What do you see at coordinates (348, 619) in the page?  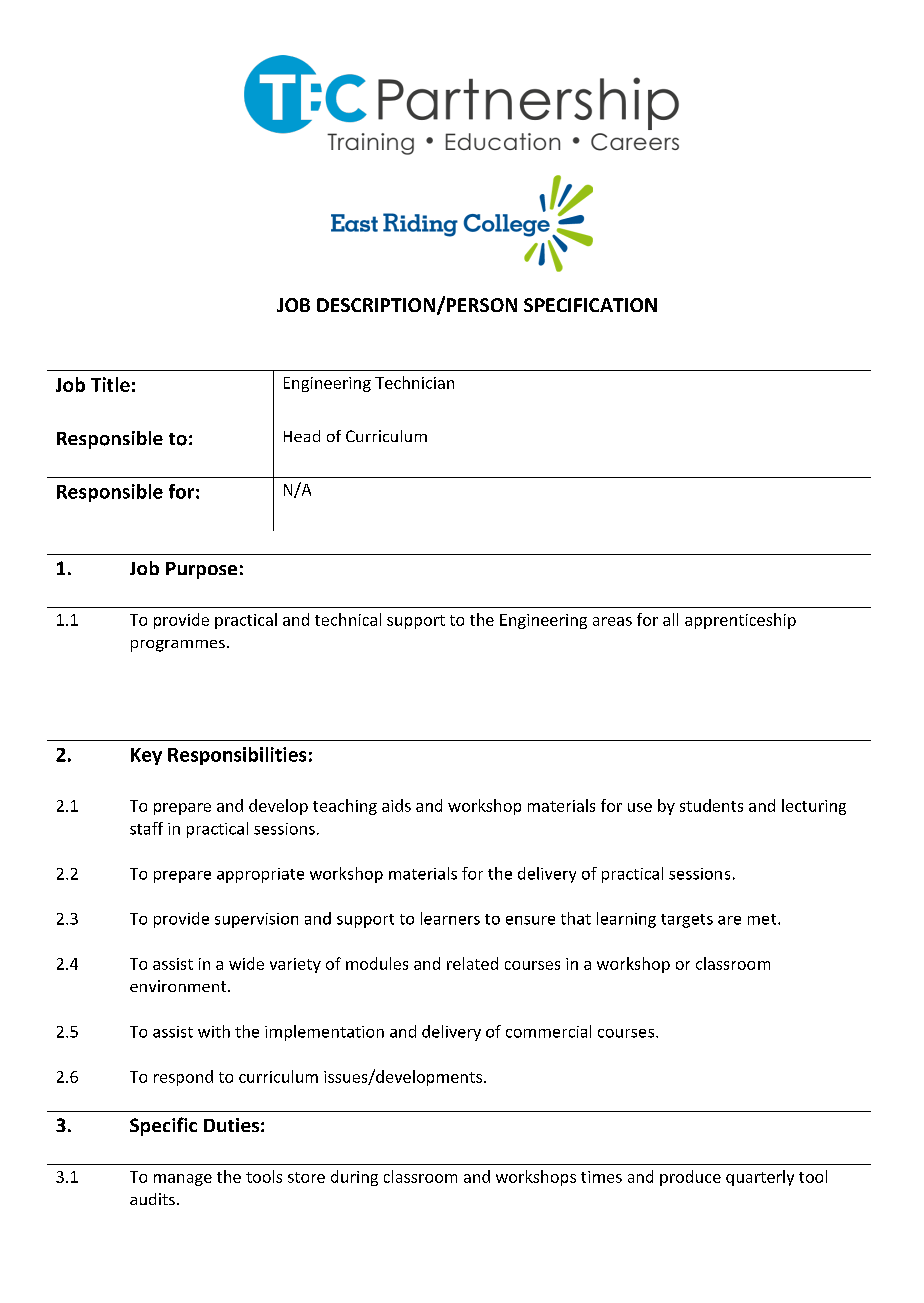 I see `technical` at bounding box center [348, 619].
